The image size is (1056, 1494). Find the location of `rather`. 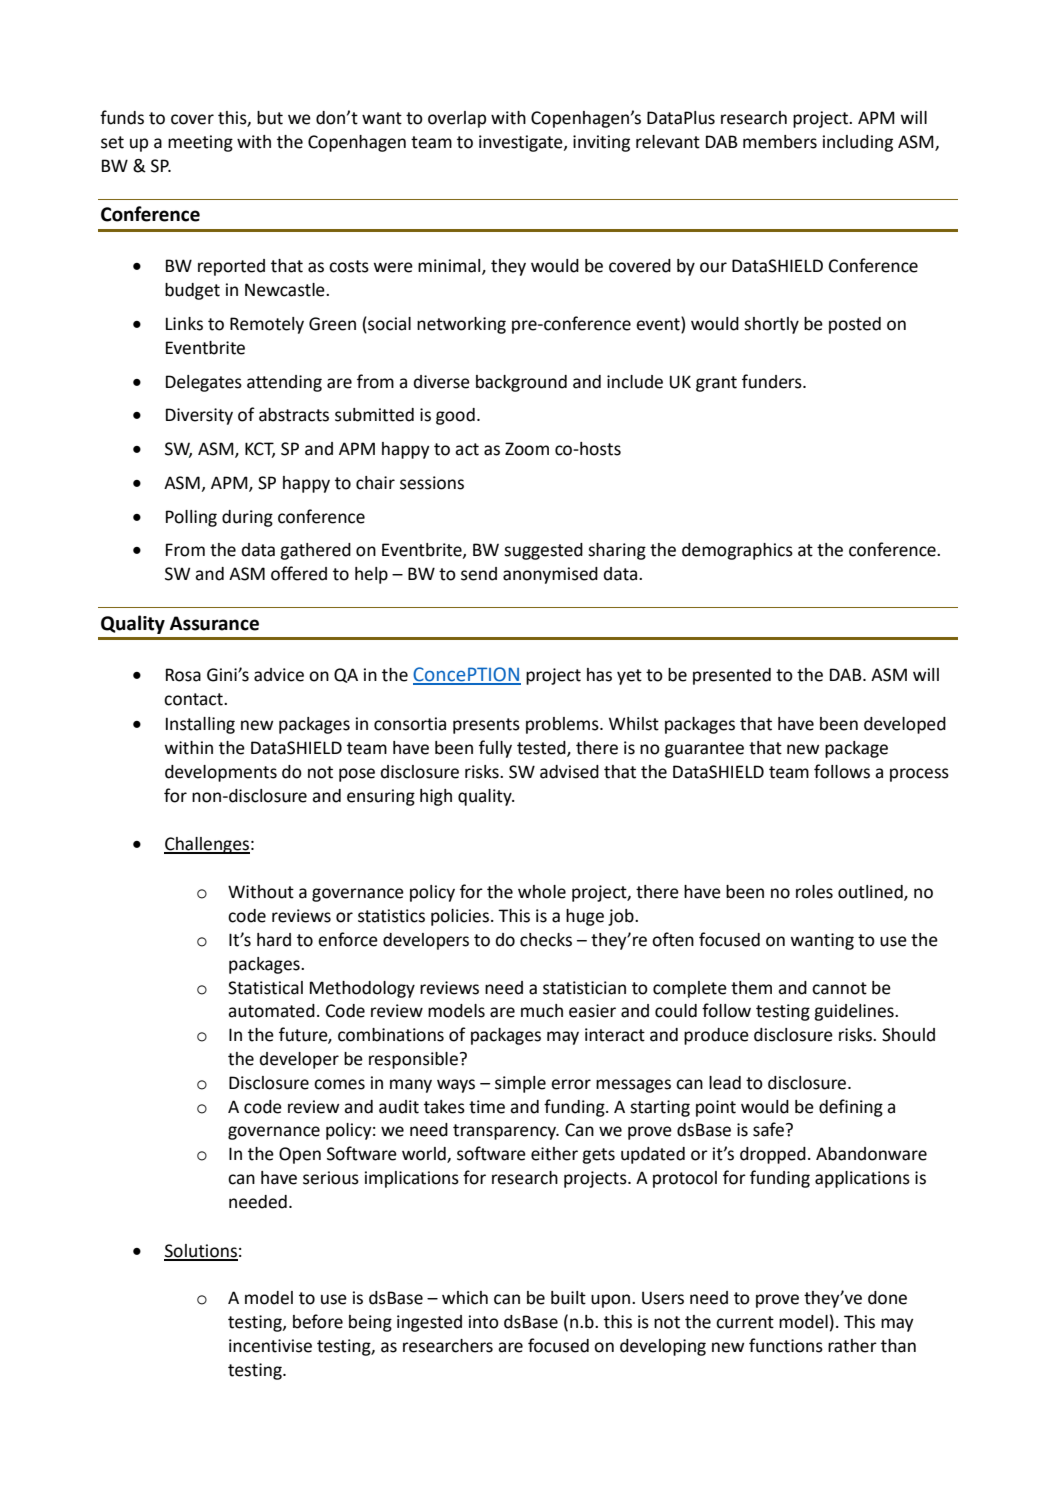

rather is located at coordinates (852, 1346).
